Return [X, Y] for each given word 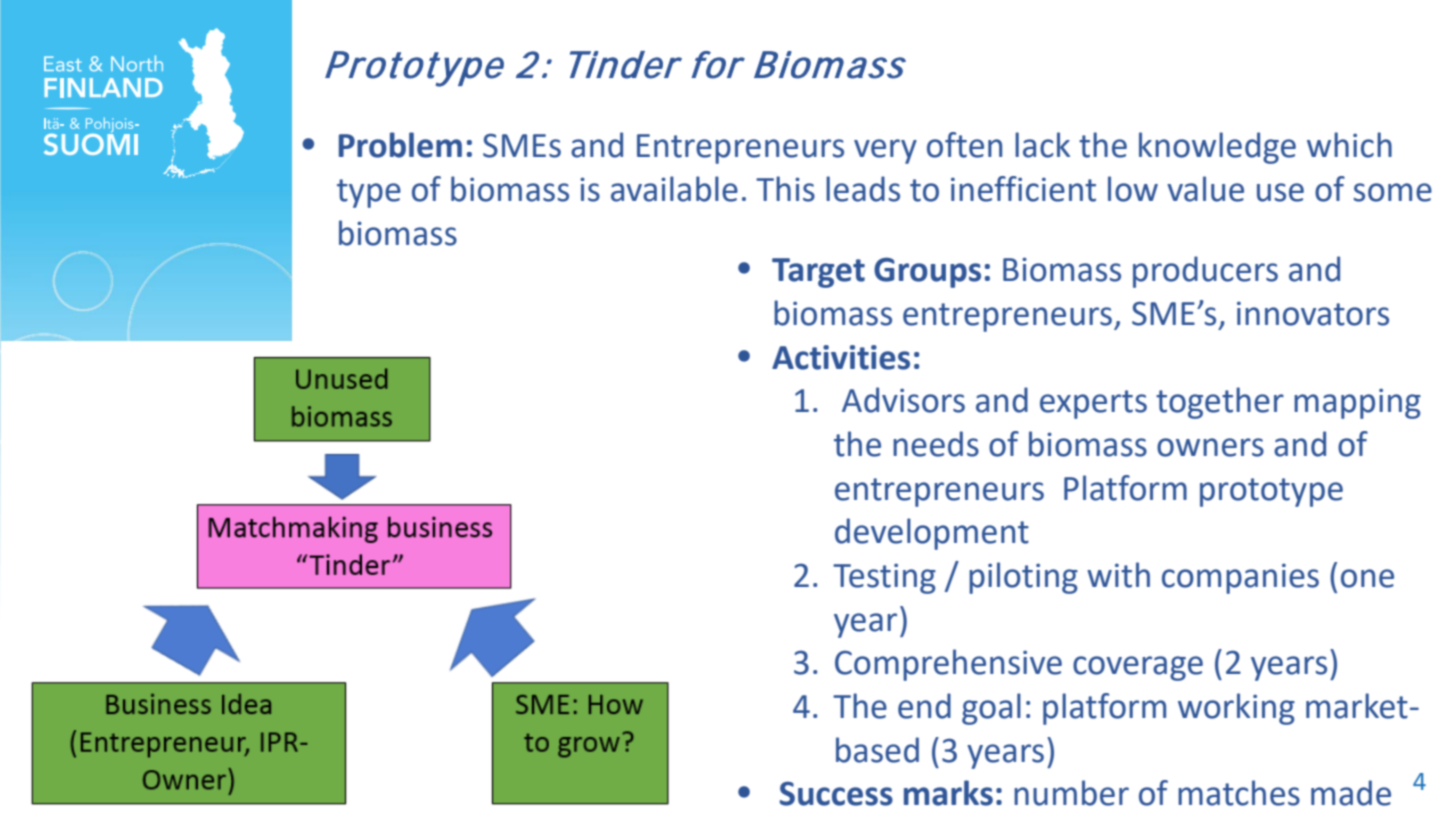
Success [836, 793]
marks [948, 793]
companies [1240, 578]
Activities [841, 357]
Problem [400, 145]
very [885, 151]
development [932, 534]
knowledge [1217, 148]
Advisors [903, 400]
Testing [884, 578]
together [1220, 403]
